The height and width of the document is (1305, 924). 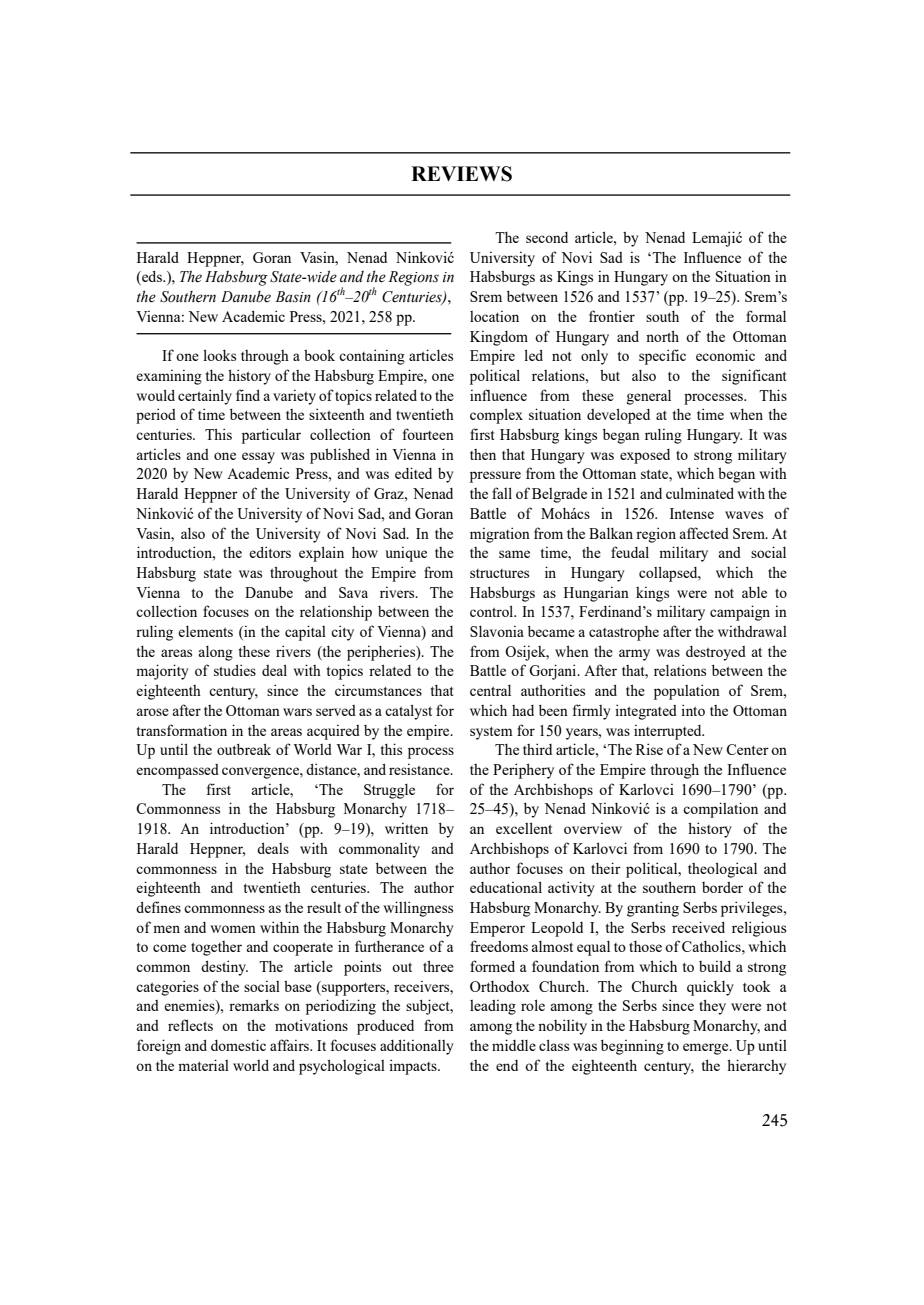 I want to click on second, so click(x=547, y=237).
